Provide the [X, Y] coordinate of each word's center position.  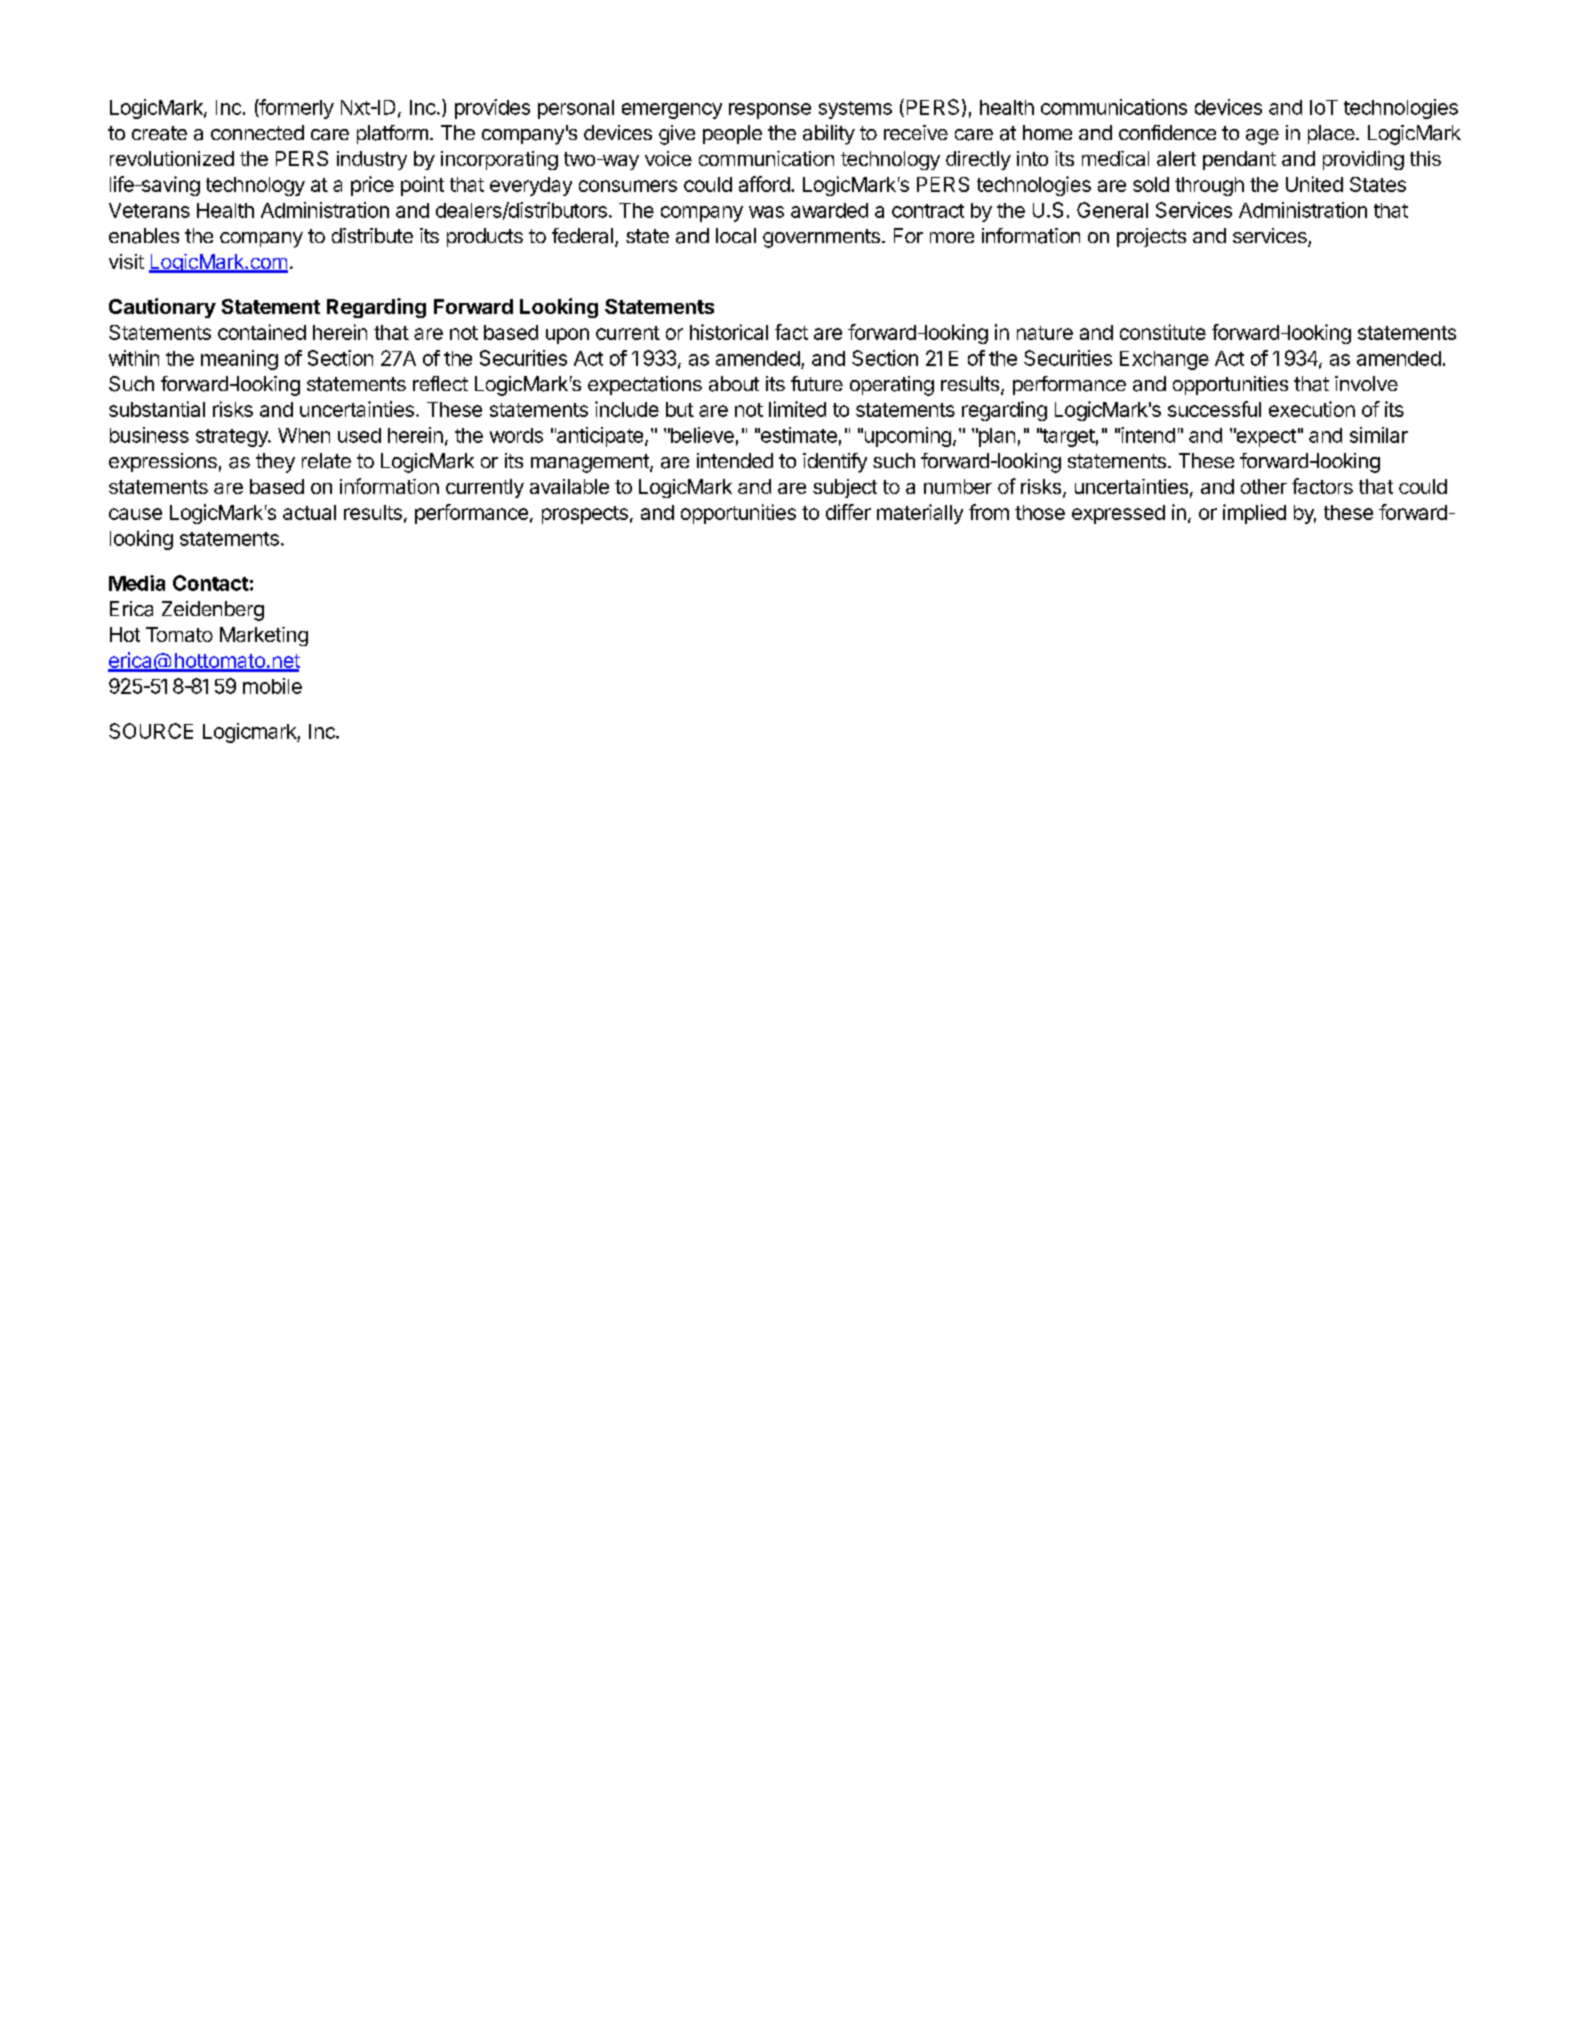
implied [1254, 514]
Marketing [264, 636]
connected [257, 132]
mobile [272, 686]
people [732, 134]
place [1332, 134]
